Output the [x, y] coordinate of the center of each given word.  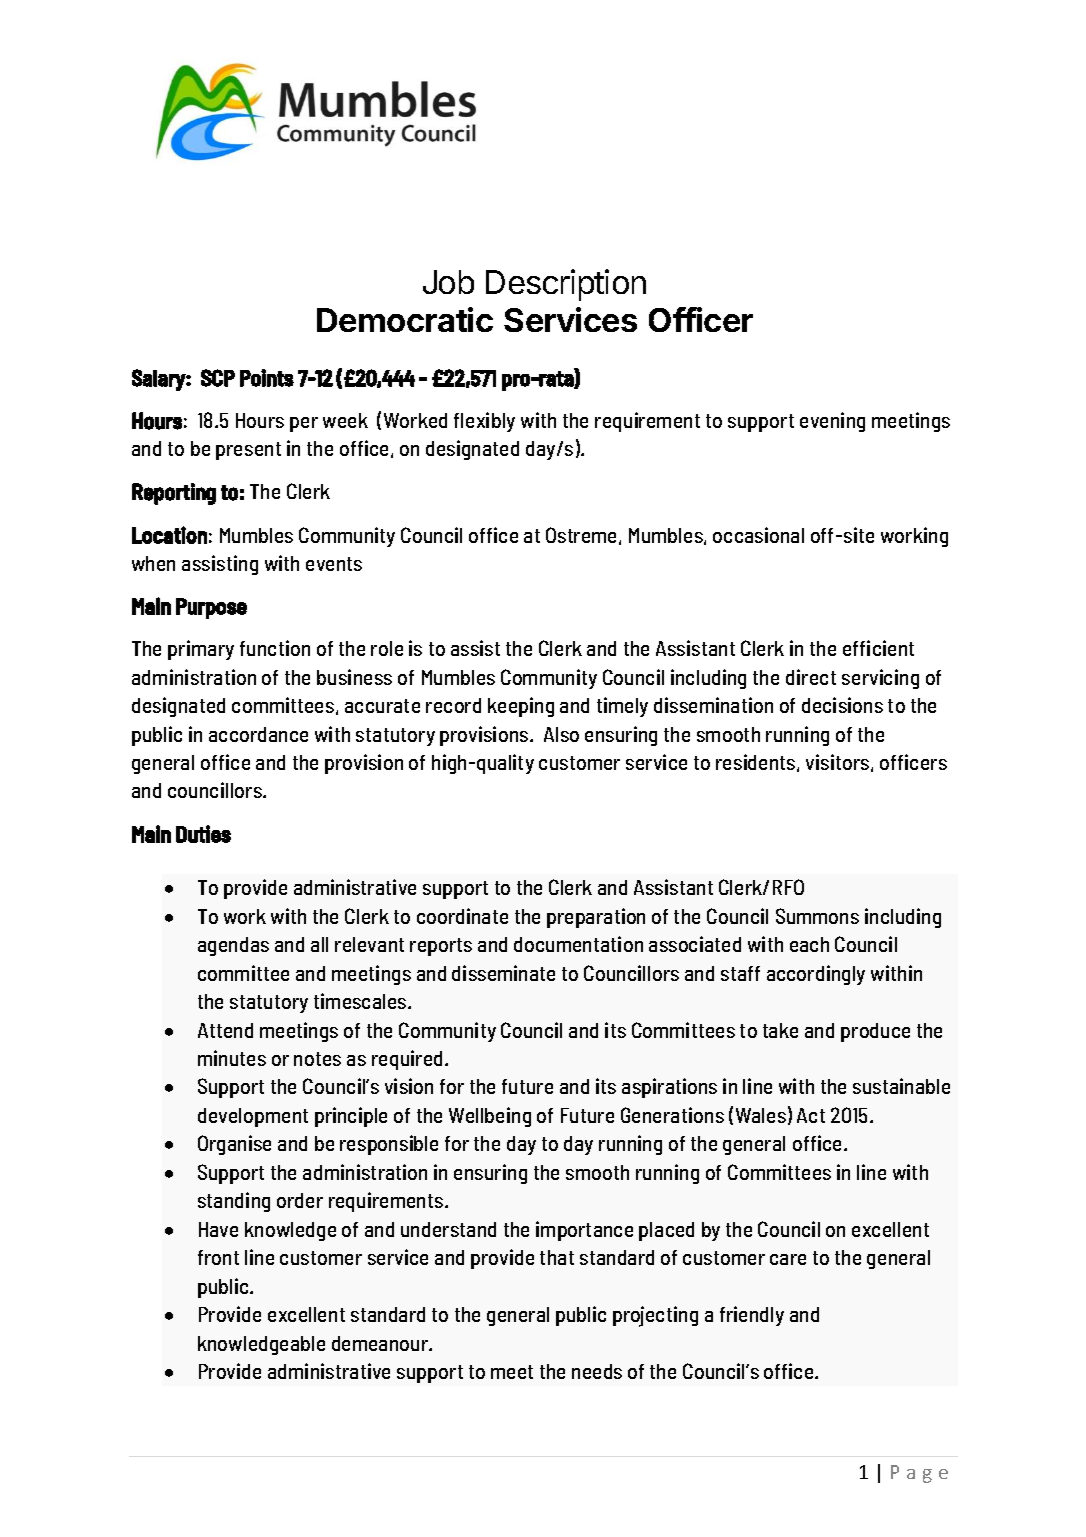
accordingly [816, 975]
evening [832, 422]
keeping [521, 707]
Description [566, 285]
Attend [225, 1030]
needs [597, 1371]
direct [811, 677]
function [275, 648]
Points [267, 378]
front [218, 1257]
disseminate [503, 973]
